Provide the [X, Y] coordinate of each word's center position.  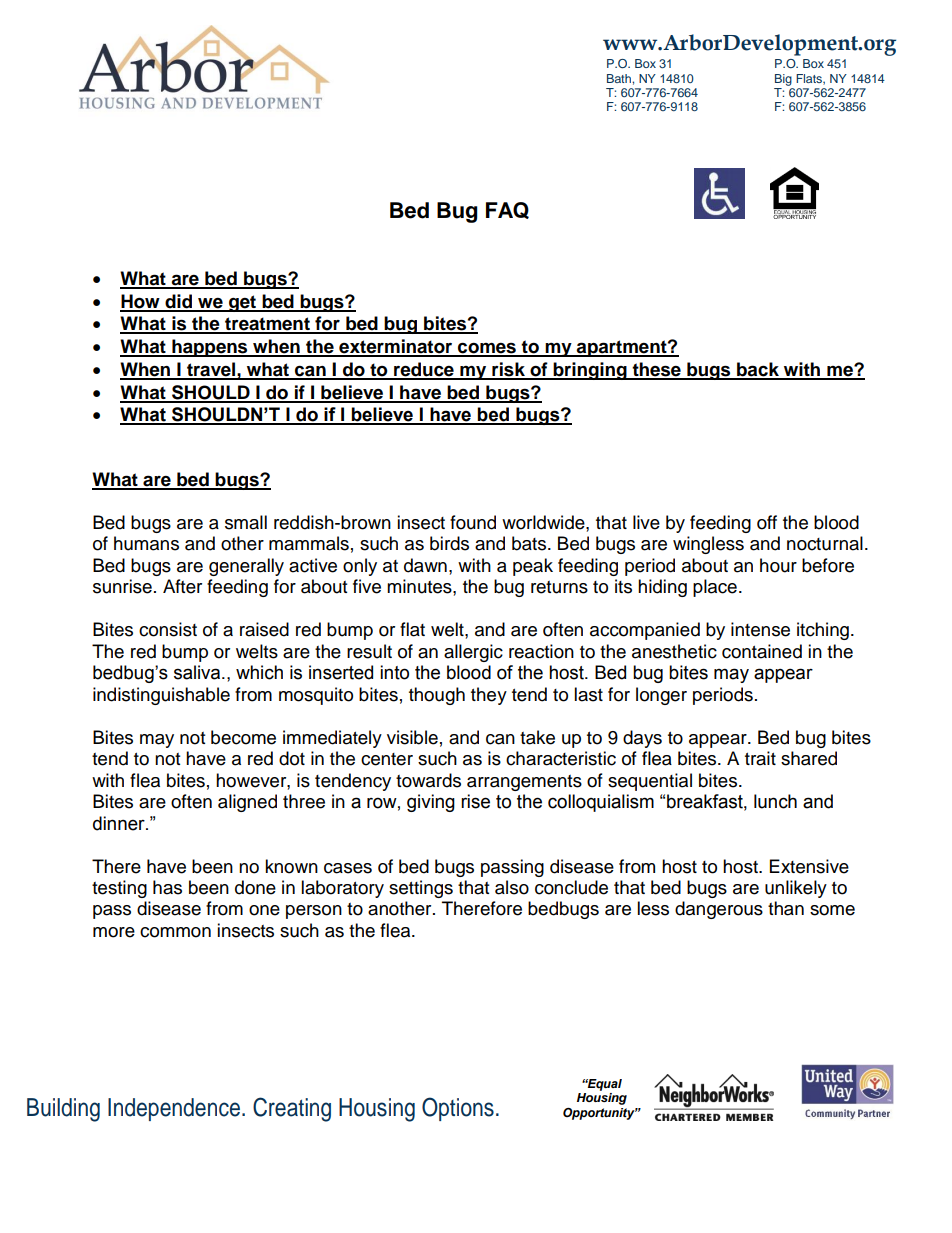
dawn [425, 565]
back [758, 370]
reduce [424, 370]
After [182, 586]
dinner [120, 823]
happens [210, 348]
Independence [175, 1109]
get [243, 303]
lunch [775, 801]
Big [783, 80]
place [715, 588]
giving [431, 803]
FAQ [507, 210]
